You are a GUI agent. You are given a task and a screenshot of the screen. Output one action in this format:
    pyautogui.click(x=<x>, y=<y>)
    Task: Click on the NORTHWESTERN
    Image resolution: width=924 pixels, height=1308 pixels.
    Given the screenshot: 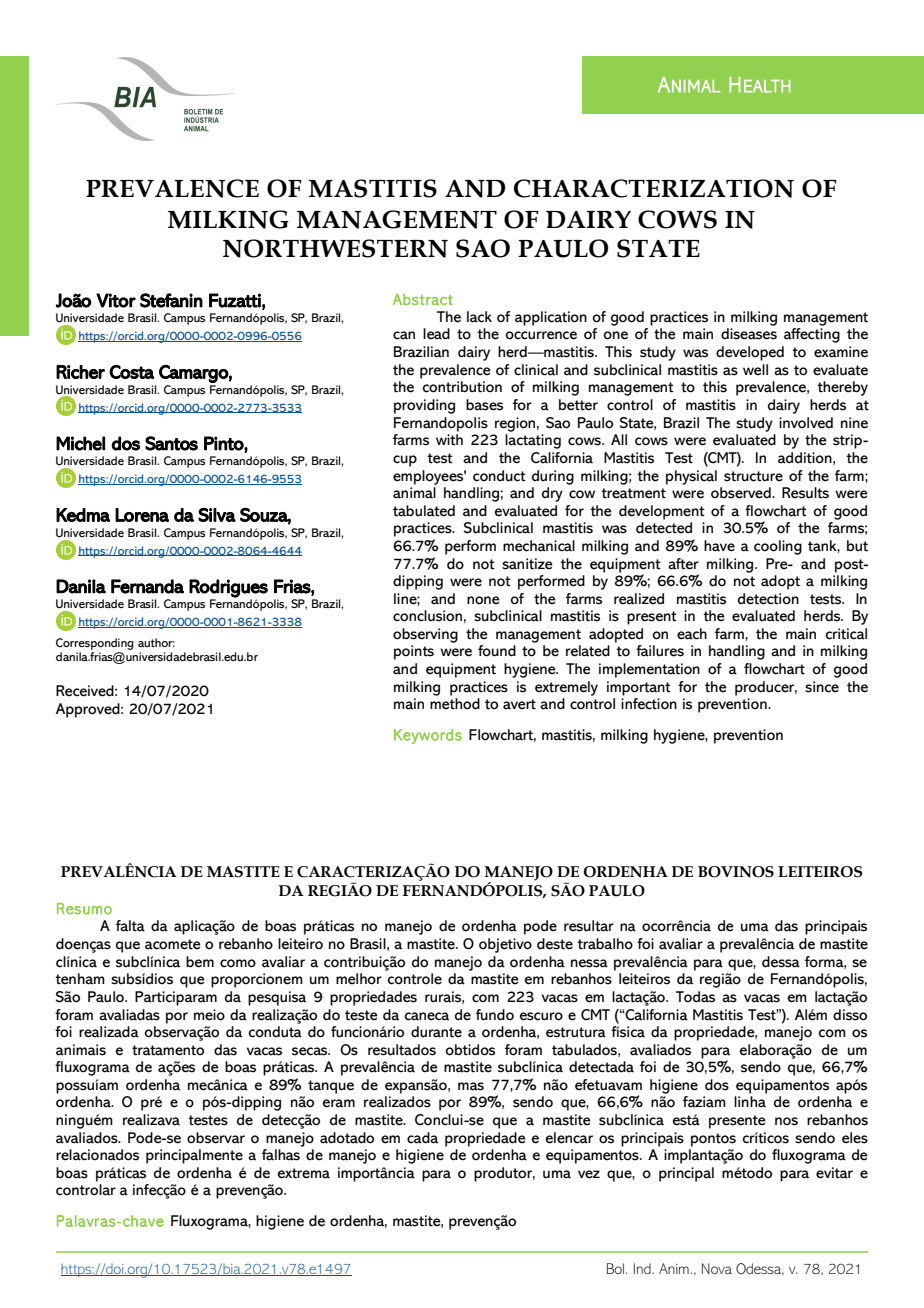 What is the action you would take?
    pyautogui.click(x=335, y=248)
